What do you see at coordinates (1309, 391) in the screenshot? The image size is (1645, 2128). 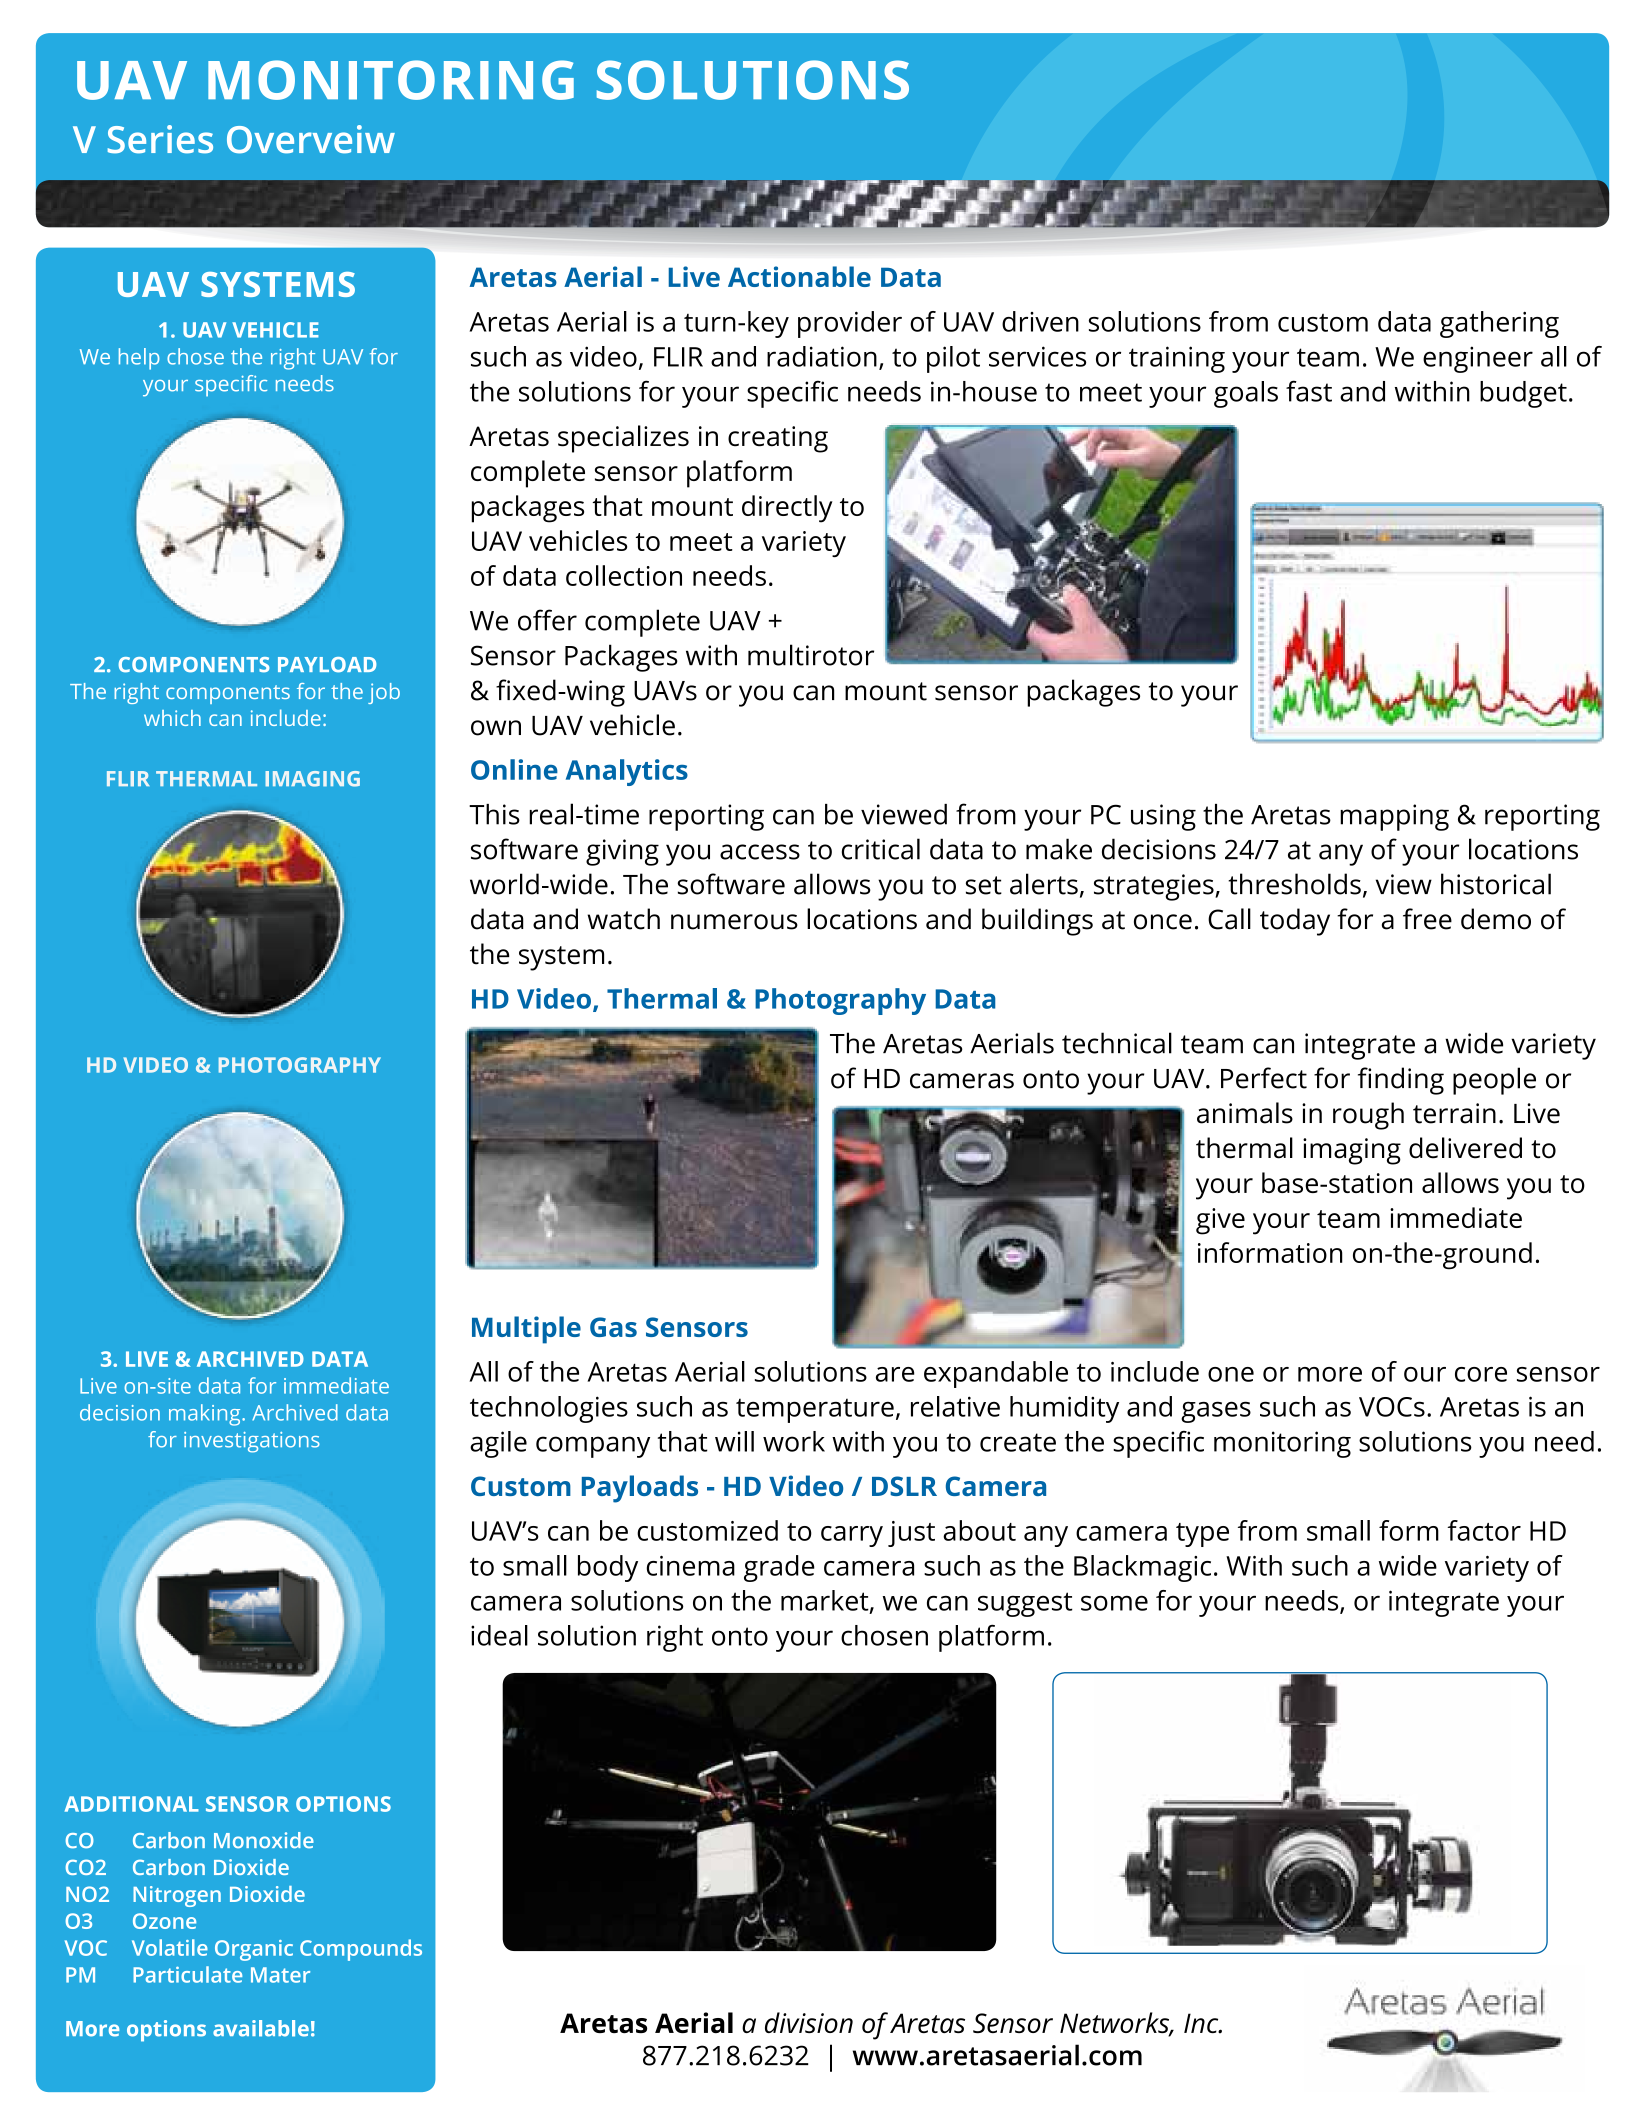 I see `fast` at bounding box center [1309, 391].
